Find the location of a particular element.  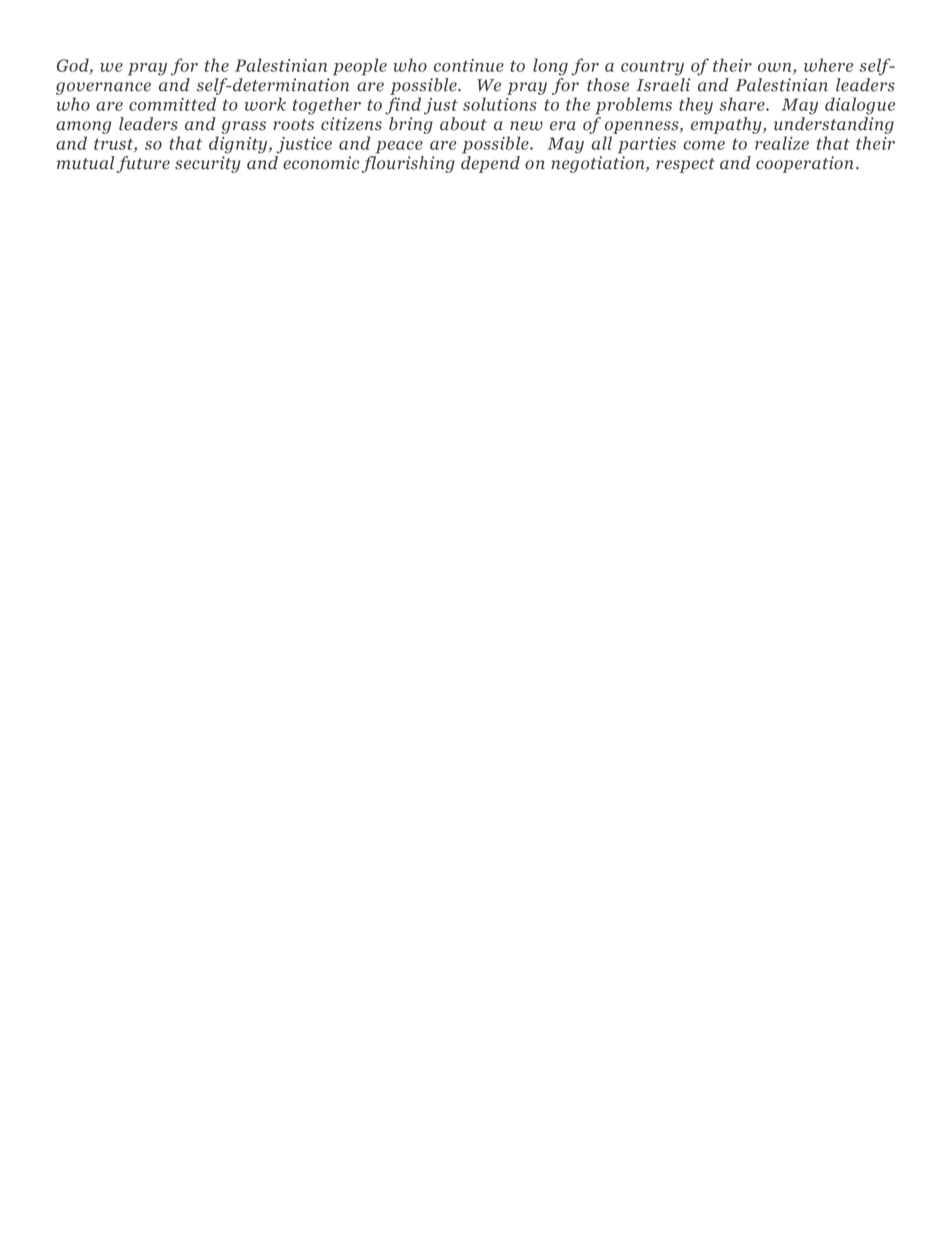

committed is located at coordinates (172, 104).
